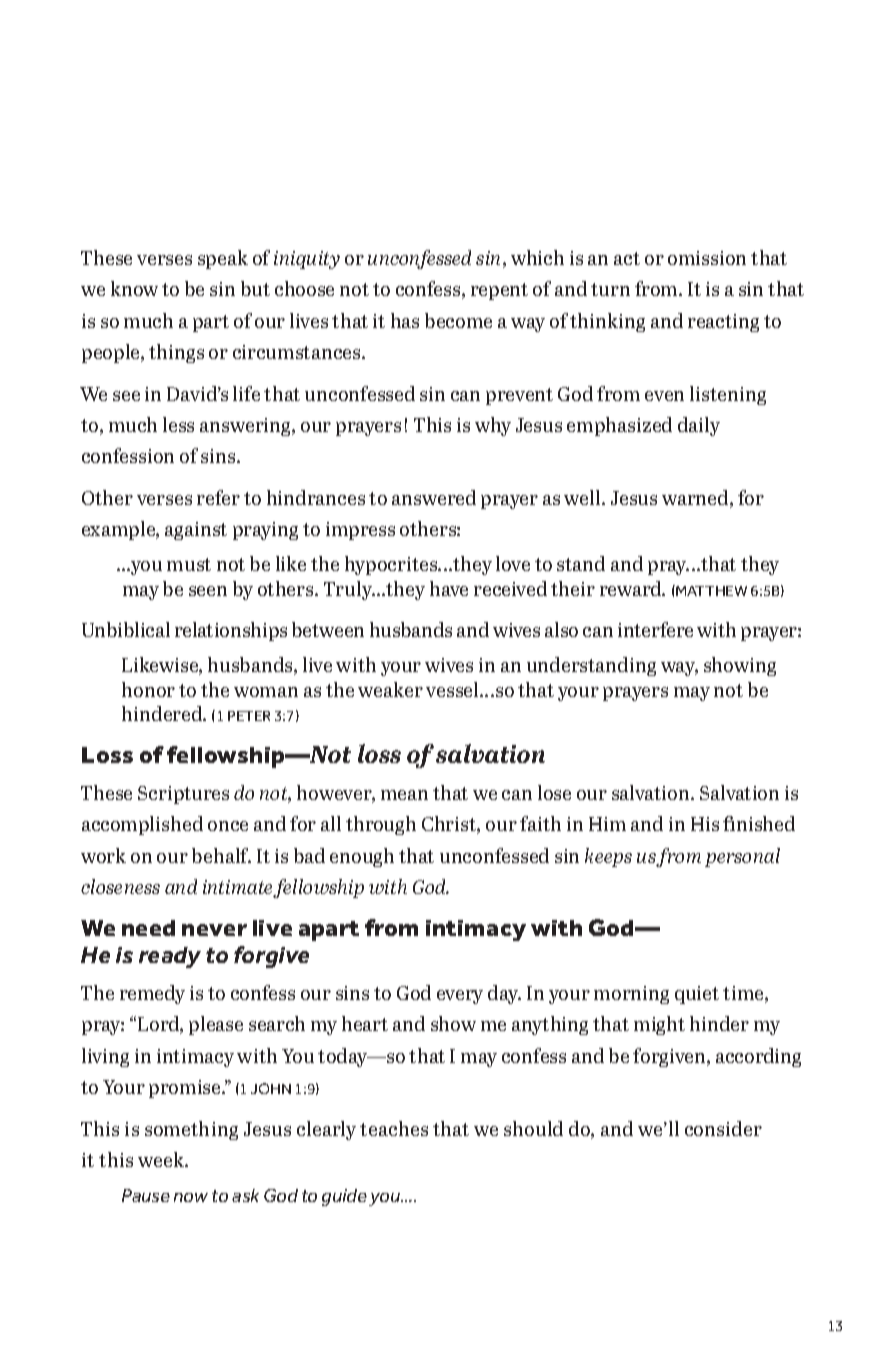 The width and height of the screenshot is (887, 1372). I want to click on teaches, so click(394, 1128).
